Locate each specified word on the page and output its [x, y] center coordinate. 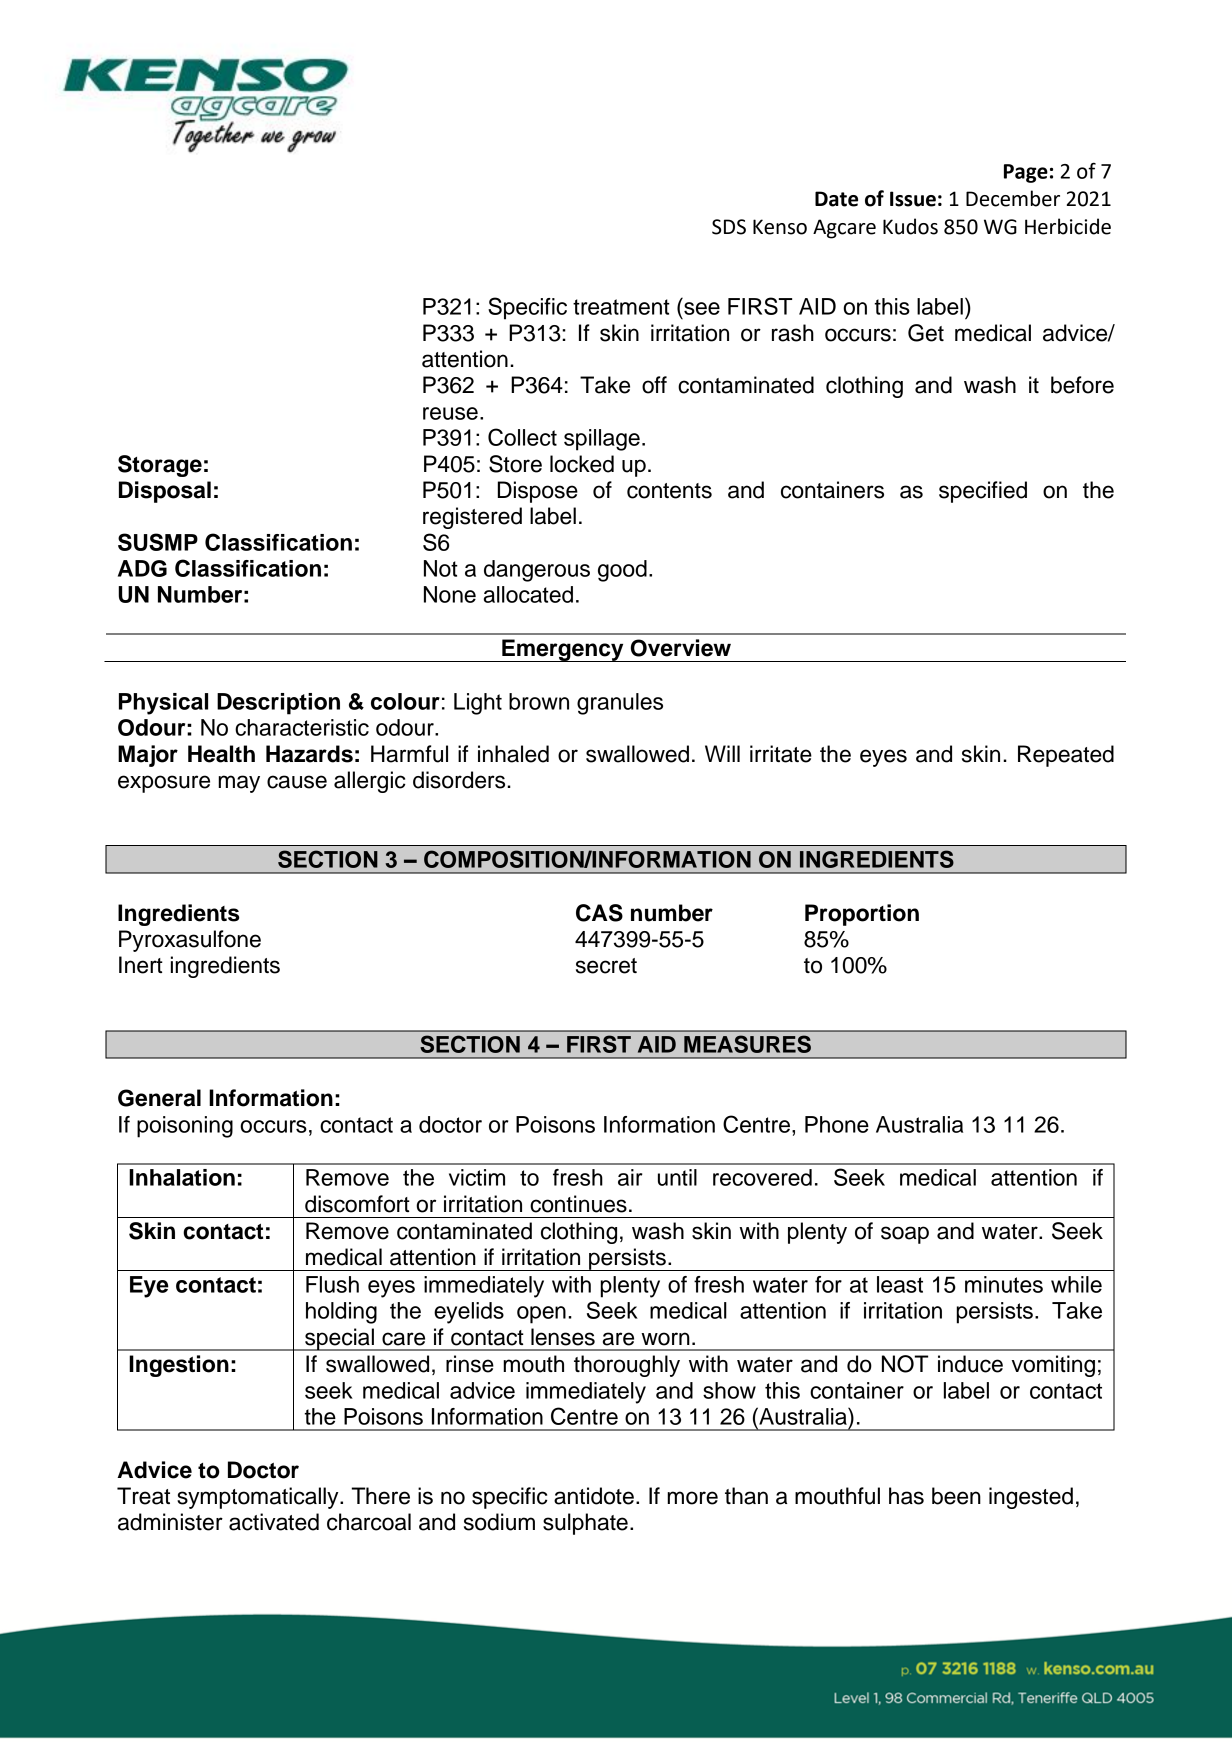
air [630, 1177]
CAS [599, 913]
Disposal [165, 492]
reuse [450, 413]
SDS [729, 227]
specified [983, 492]
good [622, 571]
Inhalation [182, 1177]
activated [274, 1522]
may [239, 784]
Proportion [862, 915]
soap [905, 1235]
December [1013, 198]
